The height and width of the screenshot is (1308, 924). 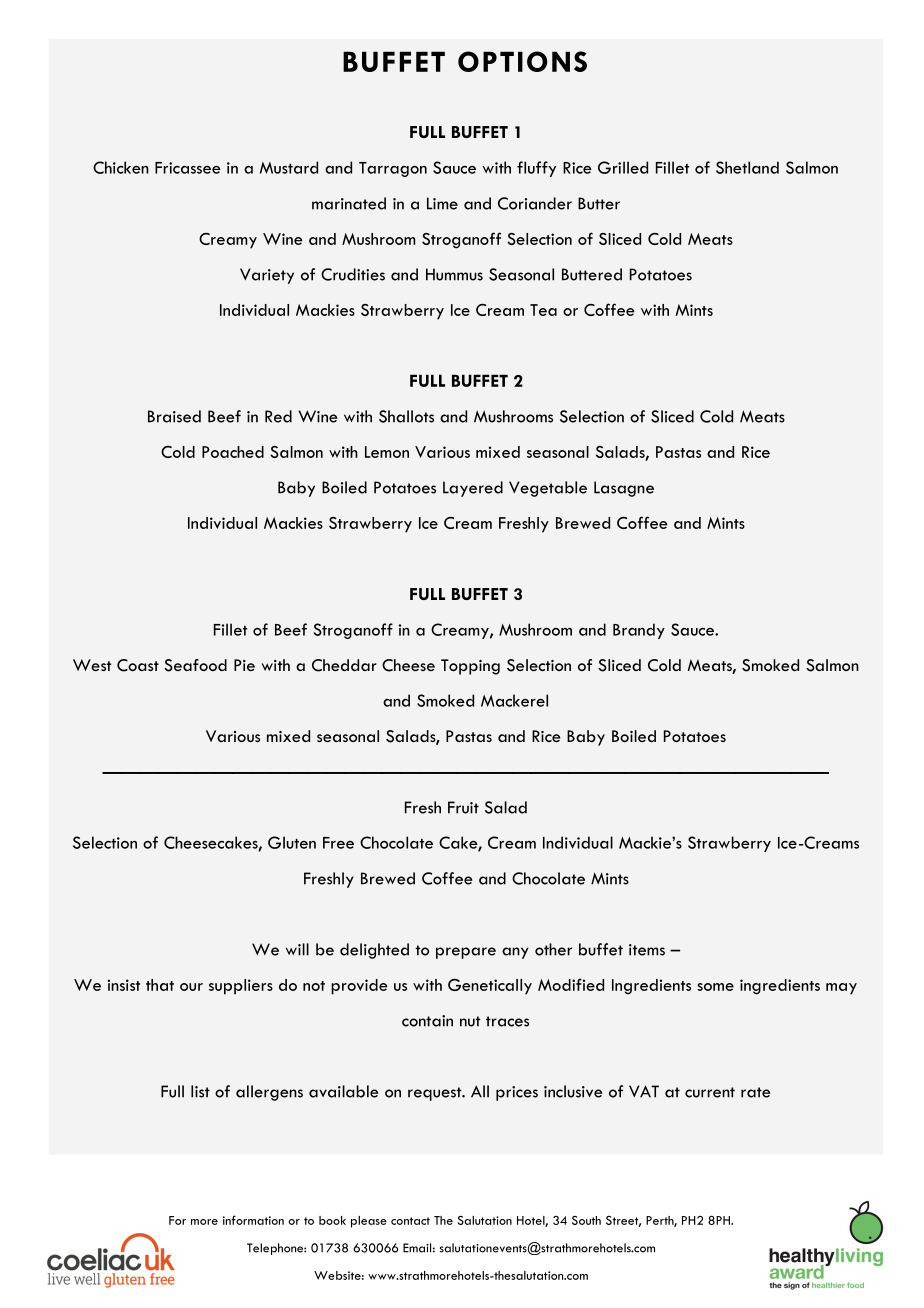 What do you see at coordinates (188, 168) in the screenshot?
I see `Fricassee` at bounding box center [188, 168].
